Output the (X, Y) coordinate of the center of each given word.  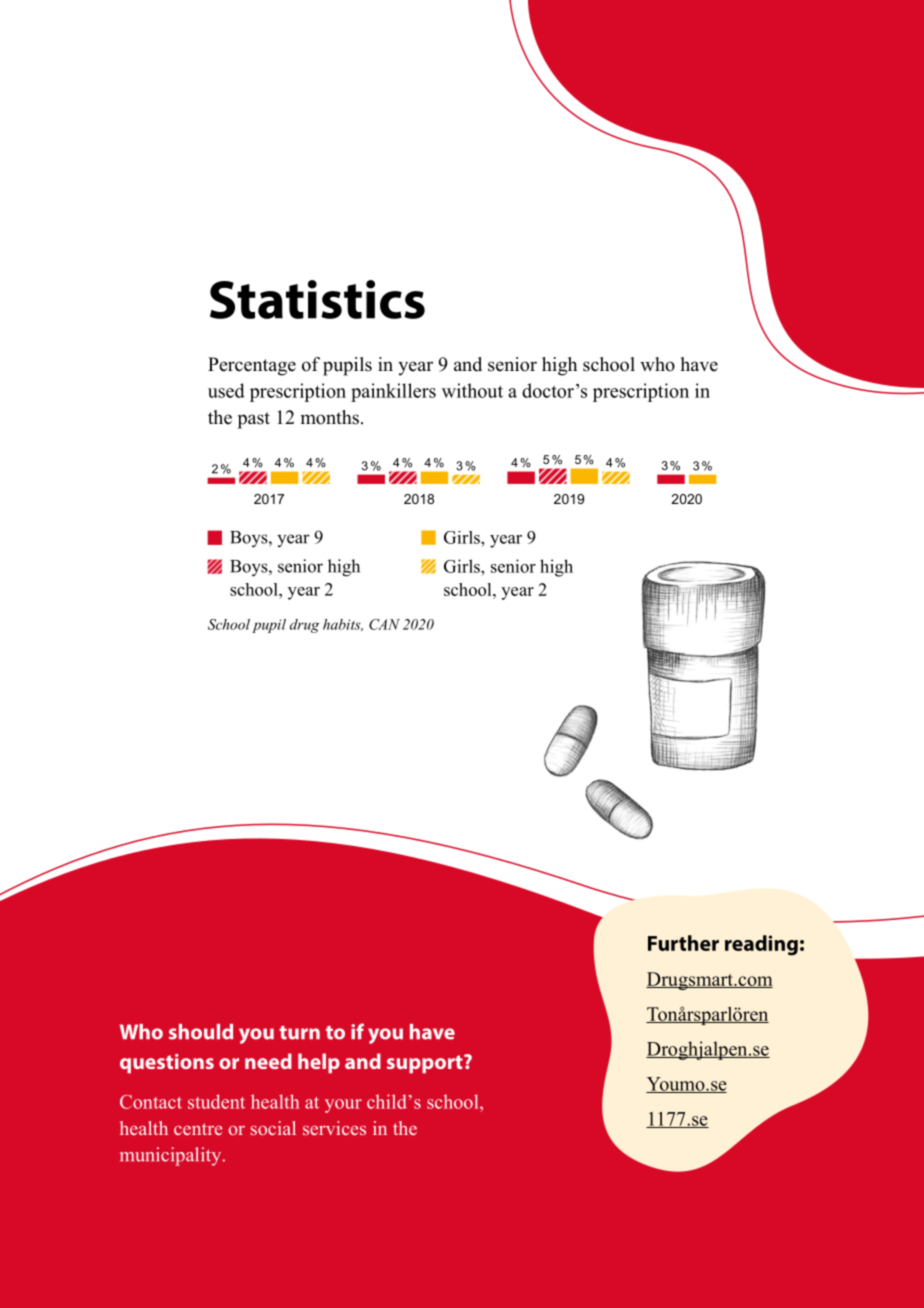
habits (343, 625)
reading (761, 945)
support (426, 1064)
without (472, 390)
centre (198, 1129)
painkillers (393, 392)
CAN (384, 624)
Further (683, 943)
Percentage (252, 366)
